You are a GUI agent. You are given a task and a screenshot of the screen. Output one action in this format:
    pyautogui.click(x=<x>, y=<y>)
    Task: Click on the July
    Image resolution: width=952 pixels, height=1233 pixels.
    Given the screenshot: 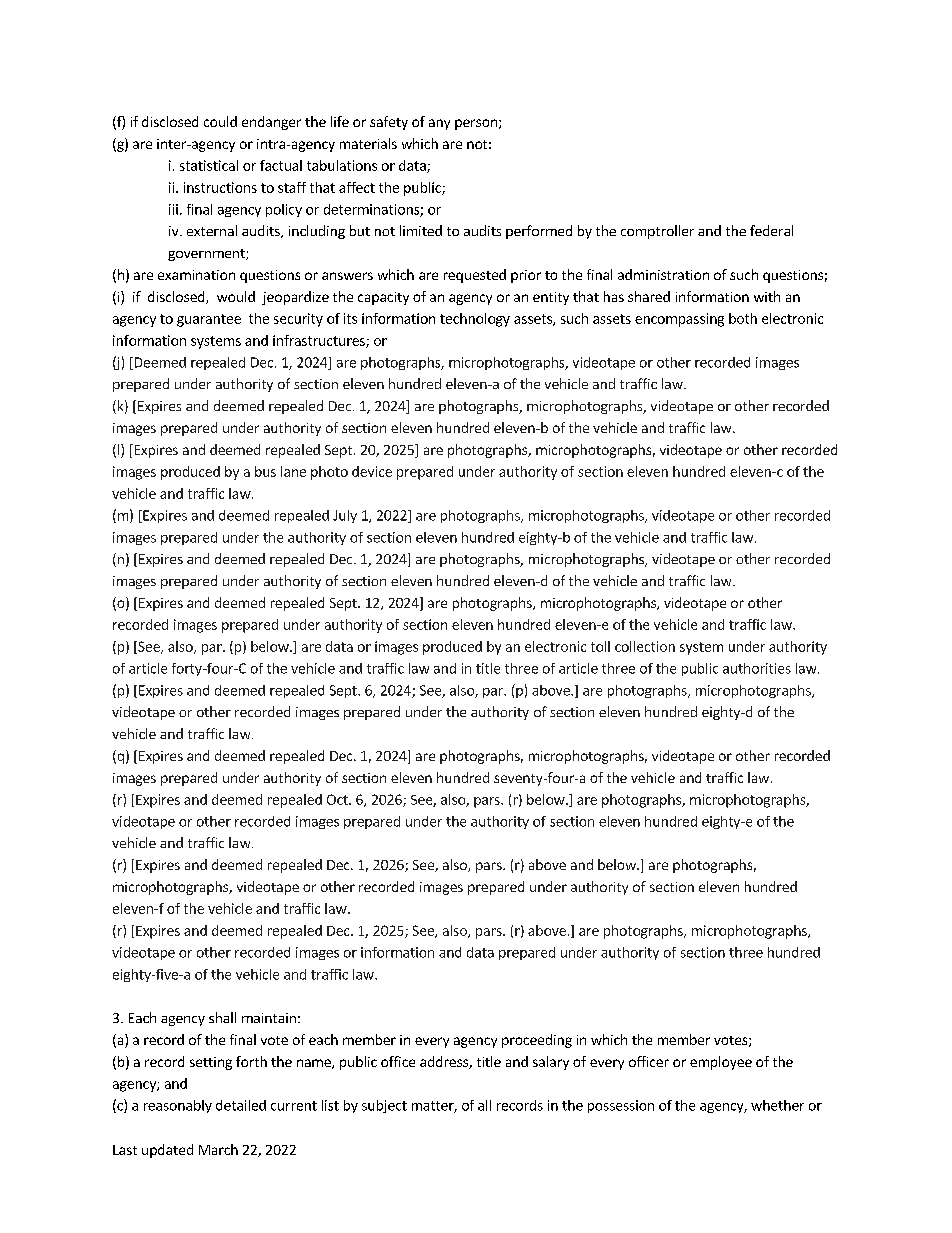 What is the action you would take?
    pyautogui.click(x=345, y=516)
